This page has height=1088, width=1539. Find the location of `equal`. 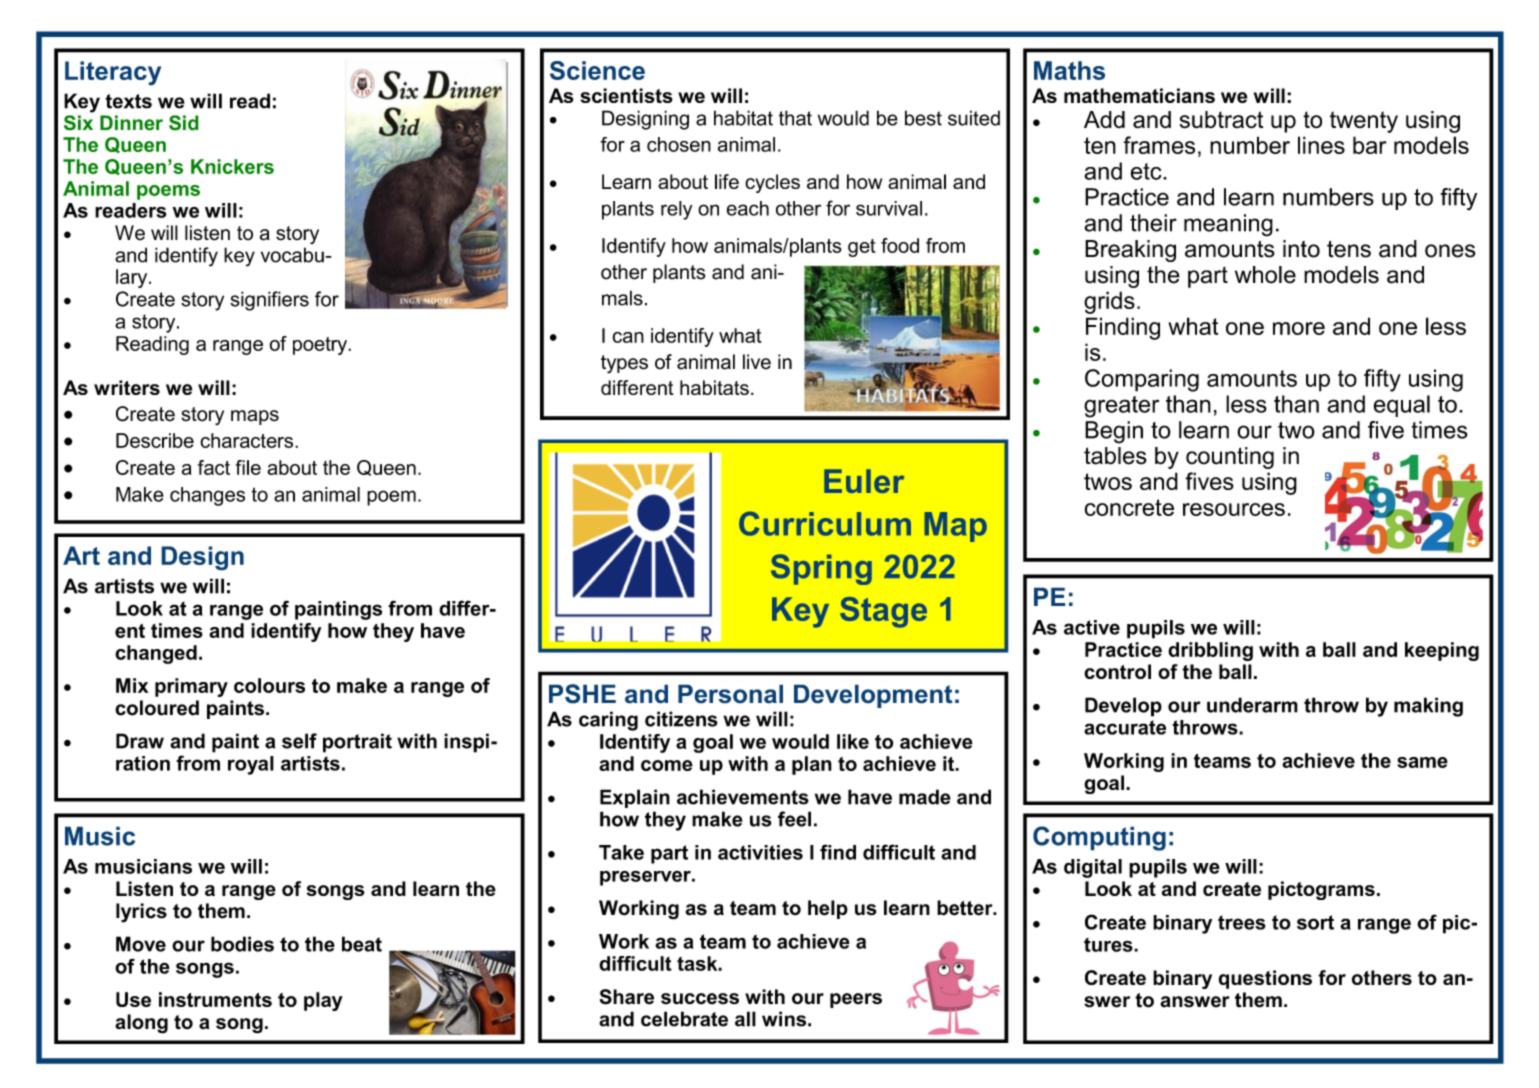

equal is located at coordinates (1401, 406).
